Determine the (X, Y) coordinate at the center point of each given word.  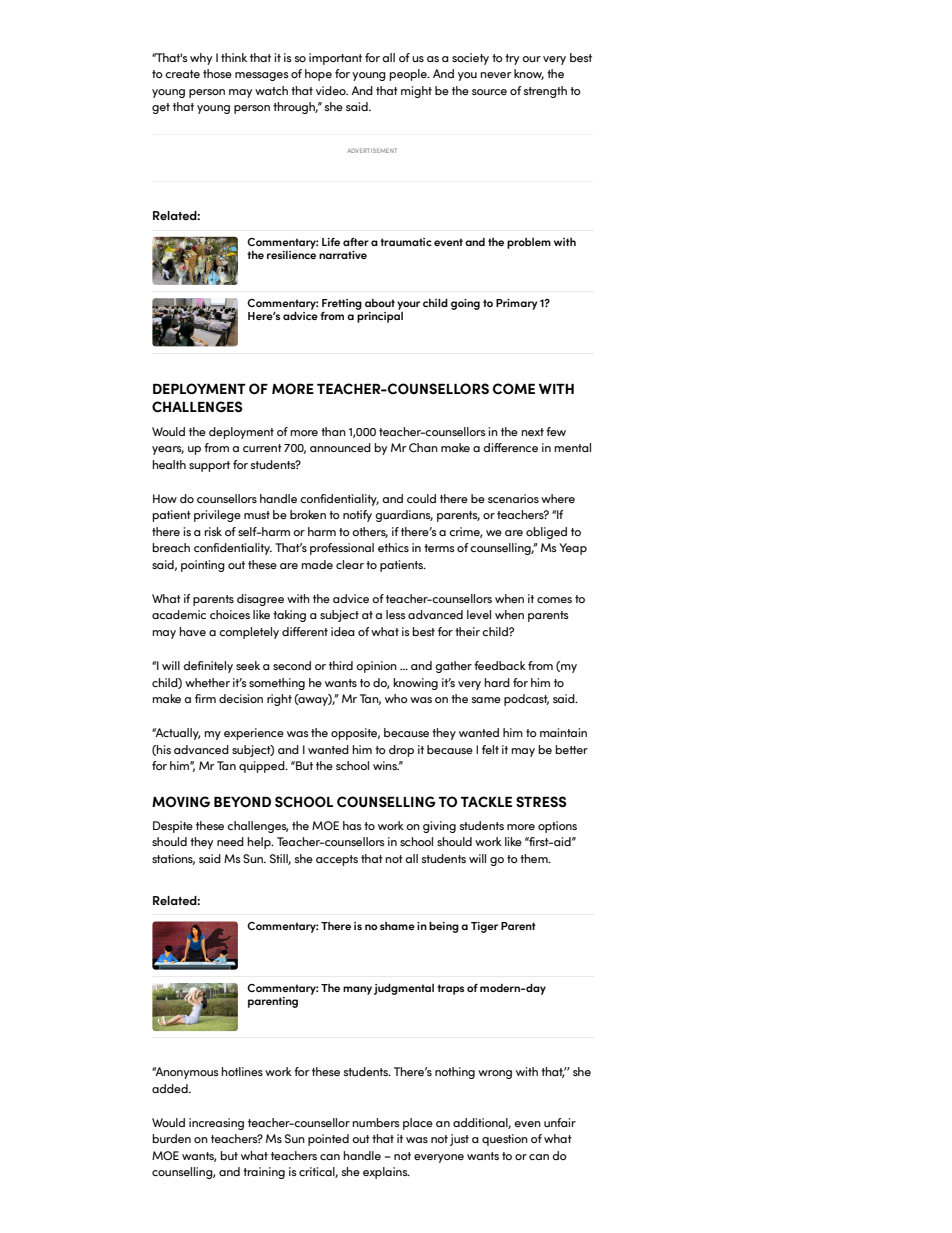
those (217, 73)
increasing (216, 1124)
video (332, 90)
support (209, 466)
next (532, 432)
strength (545, 92)
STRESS (541, 802)
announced (340, 447)
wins (386, 765)
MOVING (181, 802)
